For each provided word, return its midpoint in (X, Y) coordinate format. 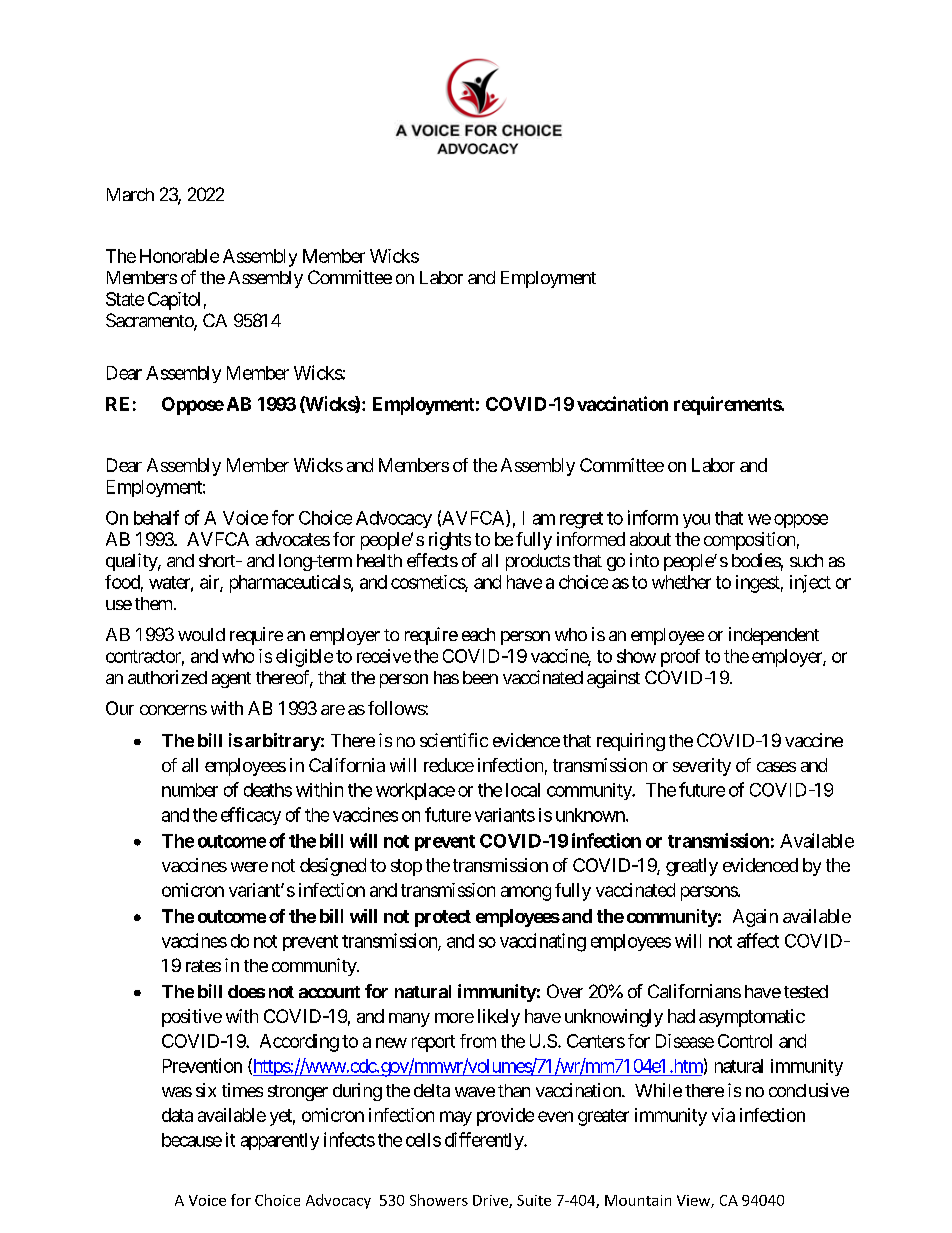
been (480, 677)
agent (231, 680)
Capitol (174, 301)
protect (443, 918)
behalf (156, 517)
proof (680, 658)
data (177, 1115)
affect (758, 940)
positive (192, 1018)
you (696, 521)
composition (749, 541)
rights (450, 541)
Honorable (179, 256)
